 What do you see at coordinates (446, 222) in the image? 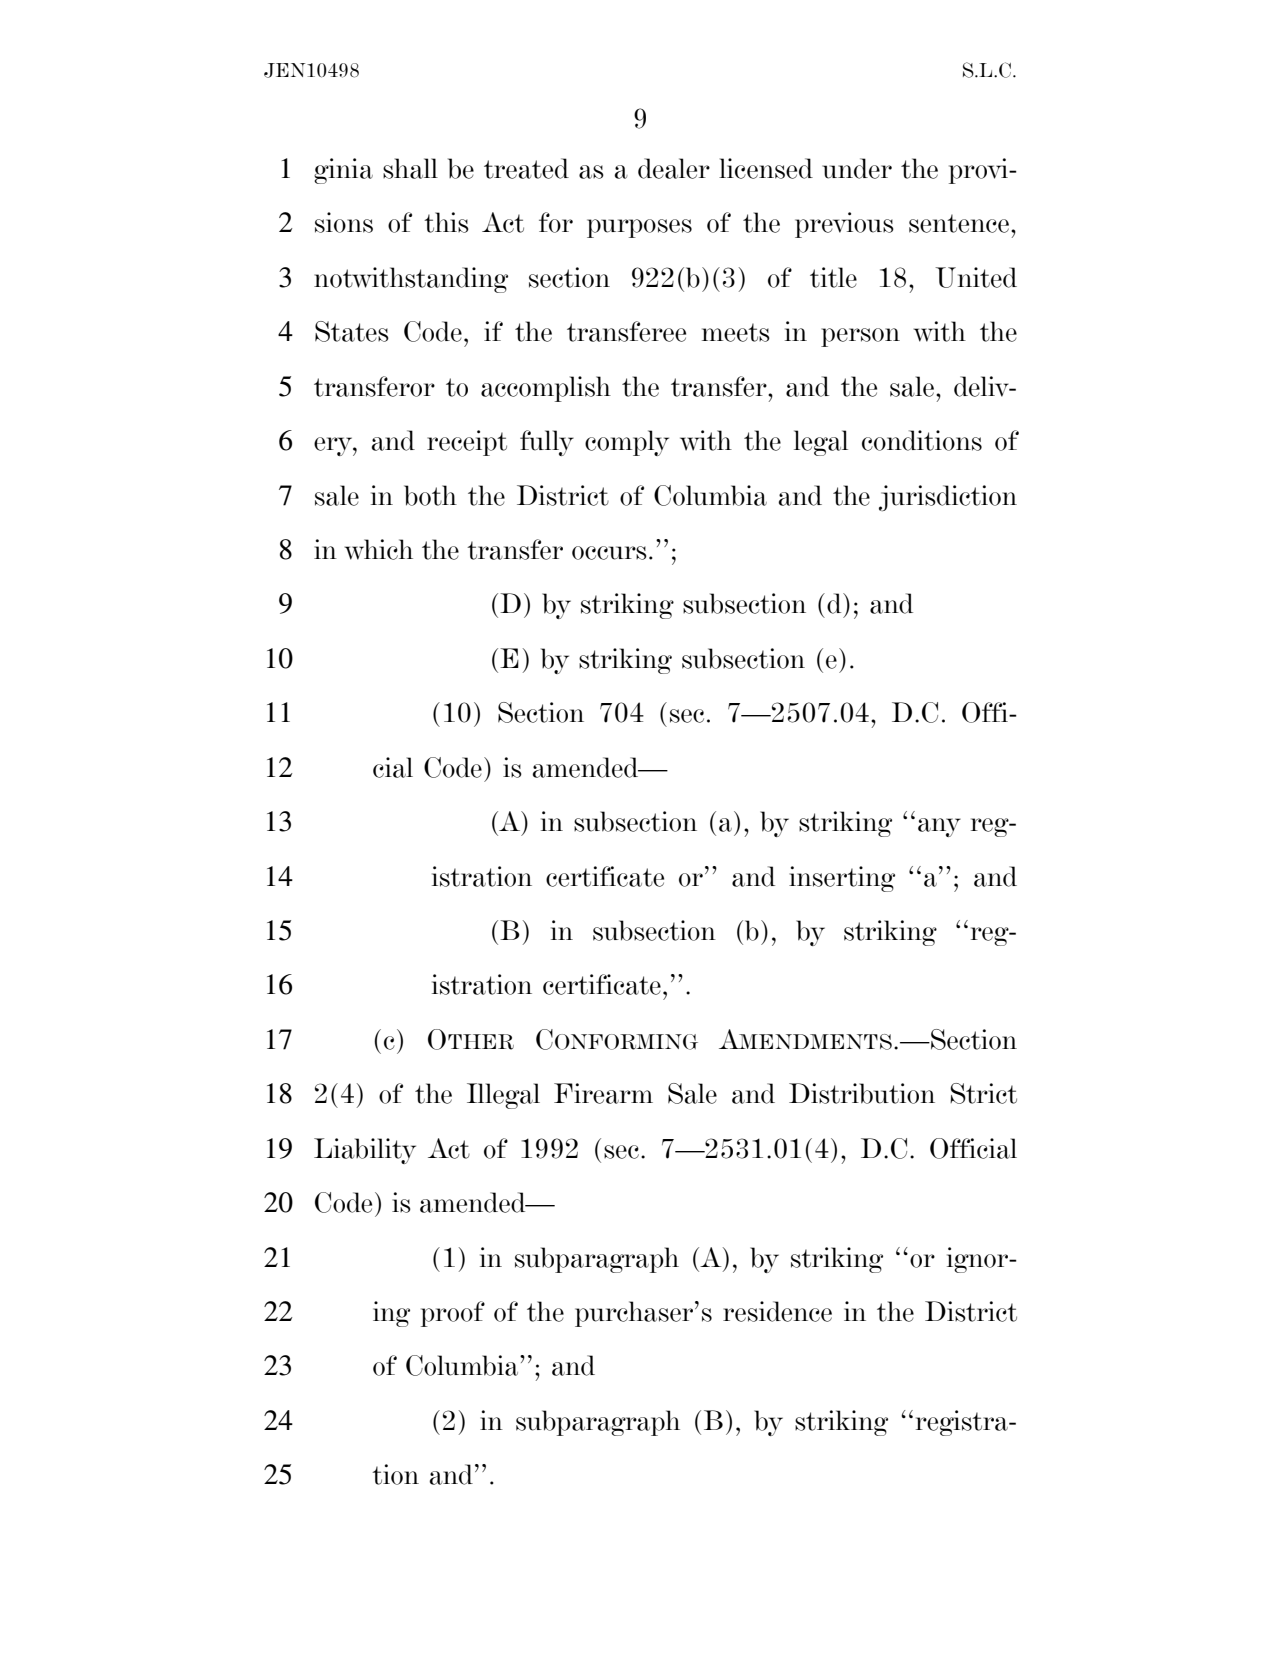
I see `this` at bounding box center [446, 222].
